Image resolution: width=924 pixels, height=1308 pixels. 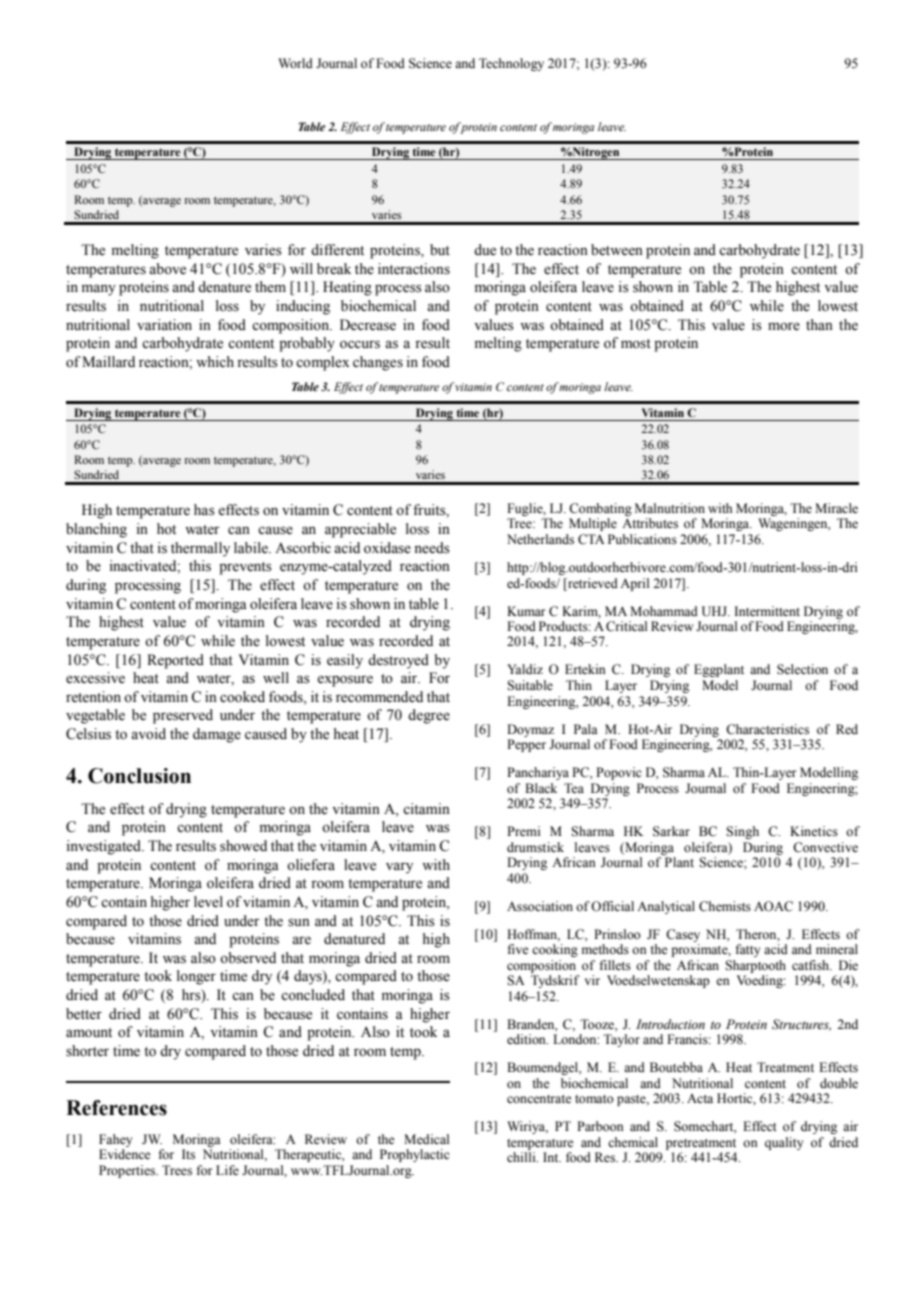 I want to click on quality, so click(x=784, y=1143).
